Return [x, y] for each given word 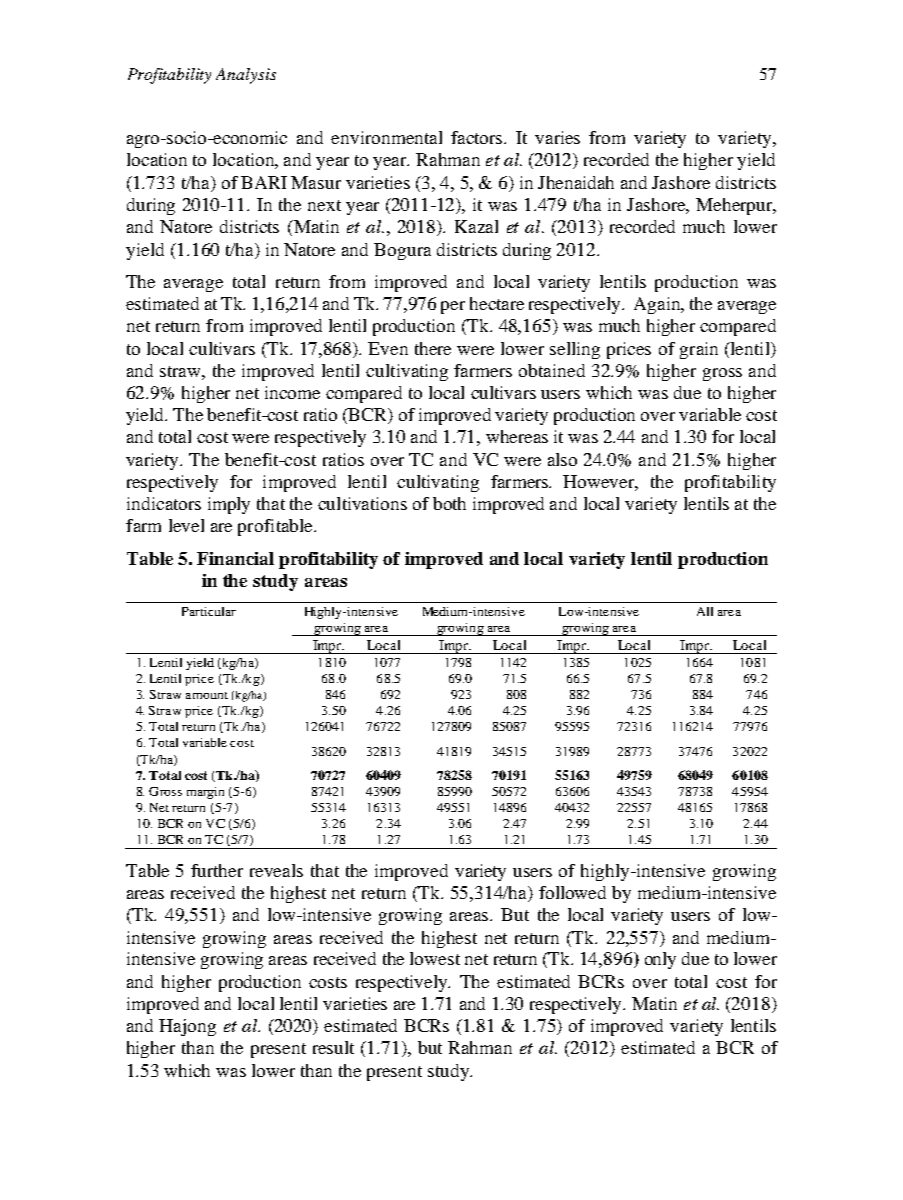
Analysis [246, 76]
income [292, 392]
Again [659, 305]
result [333, 1047]
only [660, 960]
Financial [235, 558]
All [705, 611]
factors [478, 137]
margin [205, 793]
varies [557, 137]
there [433, 348]
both [449, 503]
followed [572, 892]
